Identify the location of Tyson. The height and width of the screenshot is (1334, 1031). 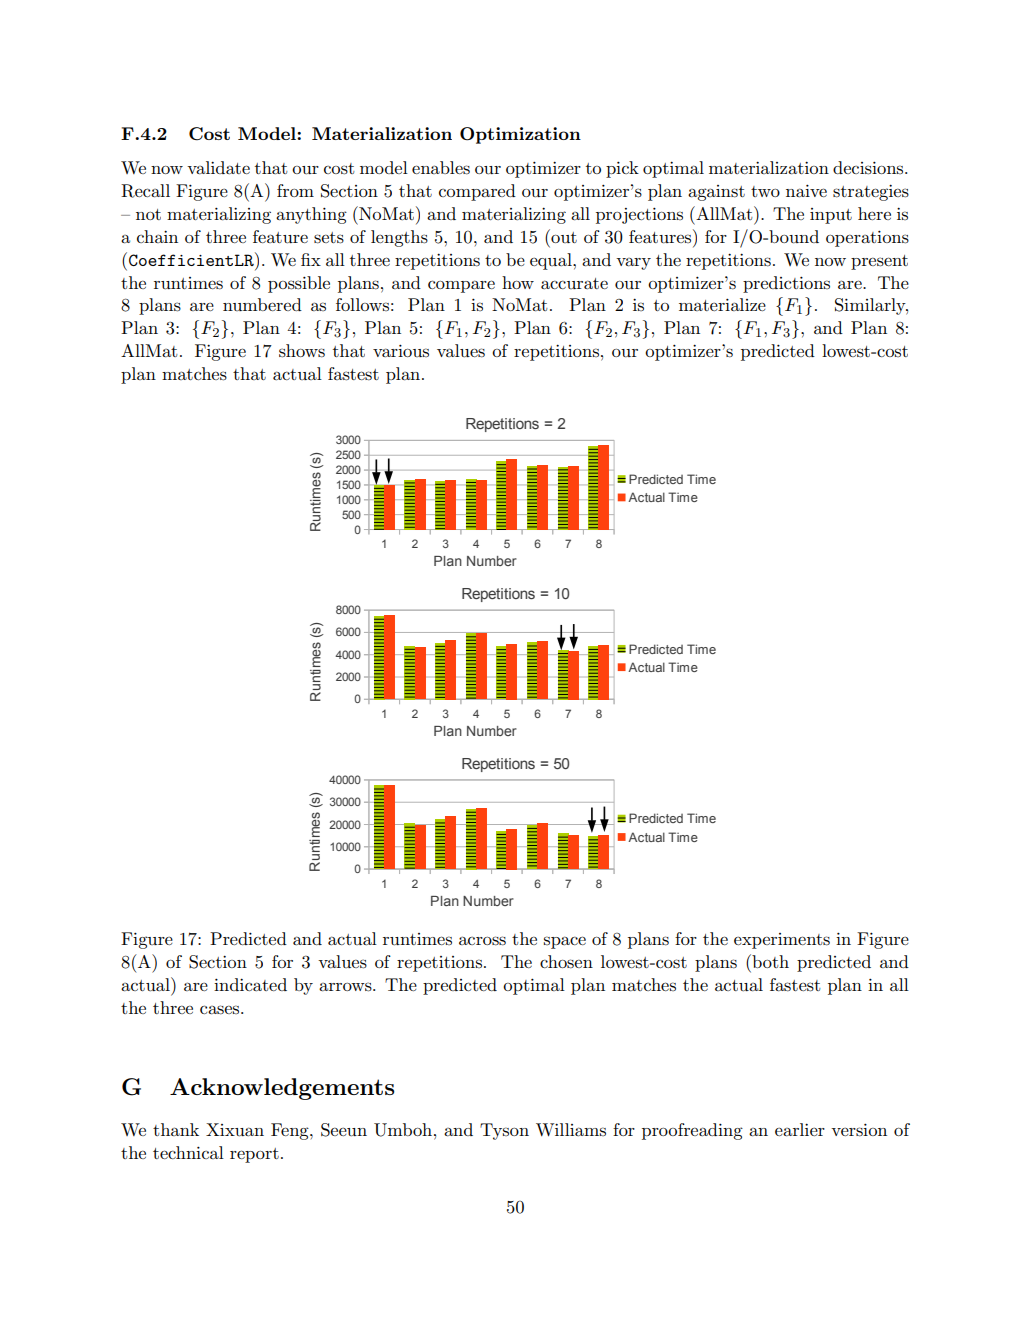
(504, 1131).
